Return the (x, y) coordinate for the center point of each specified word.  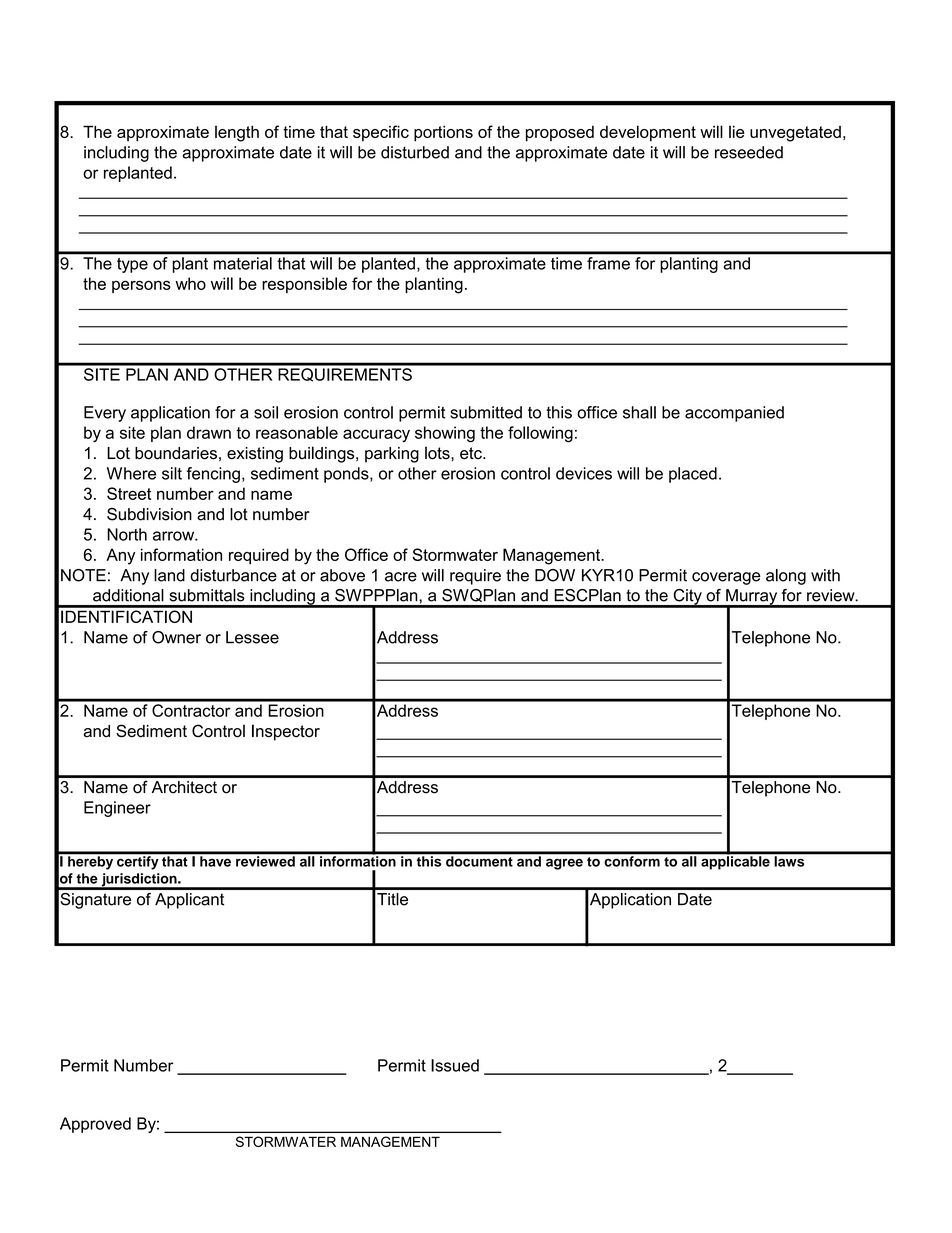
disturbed (415, 152)
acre (401, 577)
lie (736, 131)
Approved (95, 1125)
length (237, 133)
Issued (455, 1065)
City (687, 598)
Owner (176, 637)
